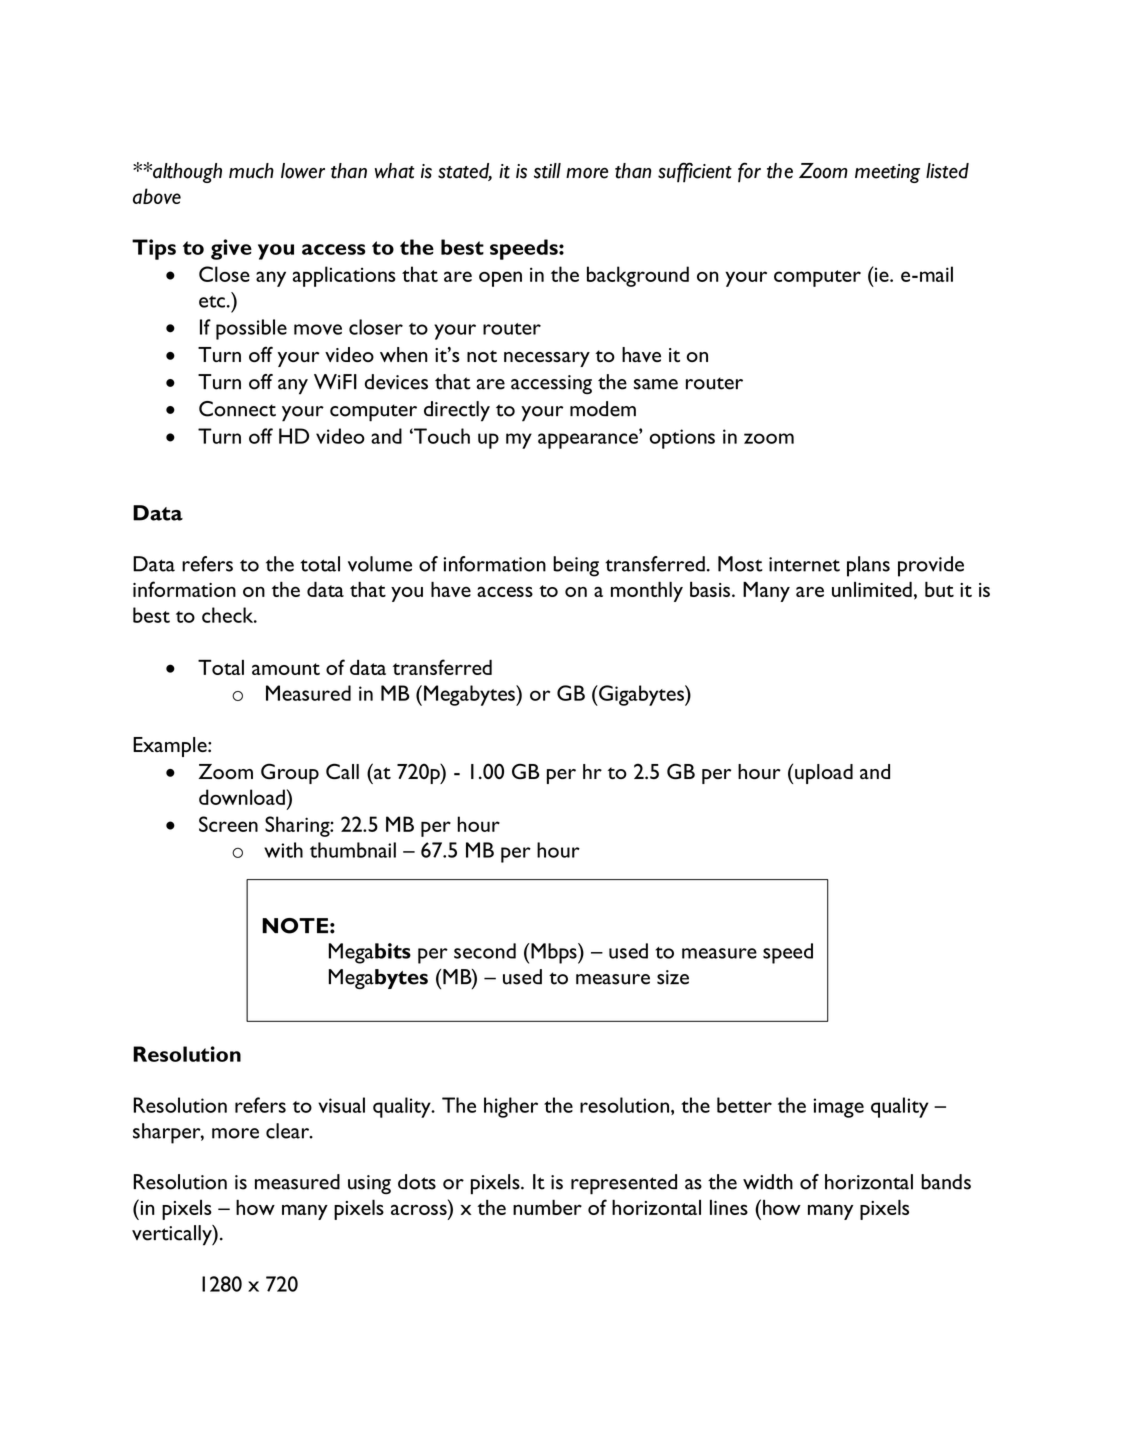 The height and width of the page is (1453, 1123). Describe the element at coordinates (289, 1131) in the page. I see `clear` at that location.
